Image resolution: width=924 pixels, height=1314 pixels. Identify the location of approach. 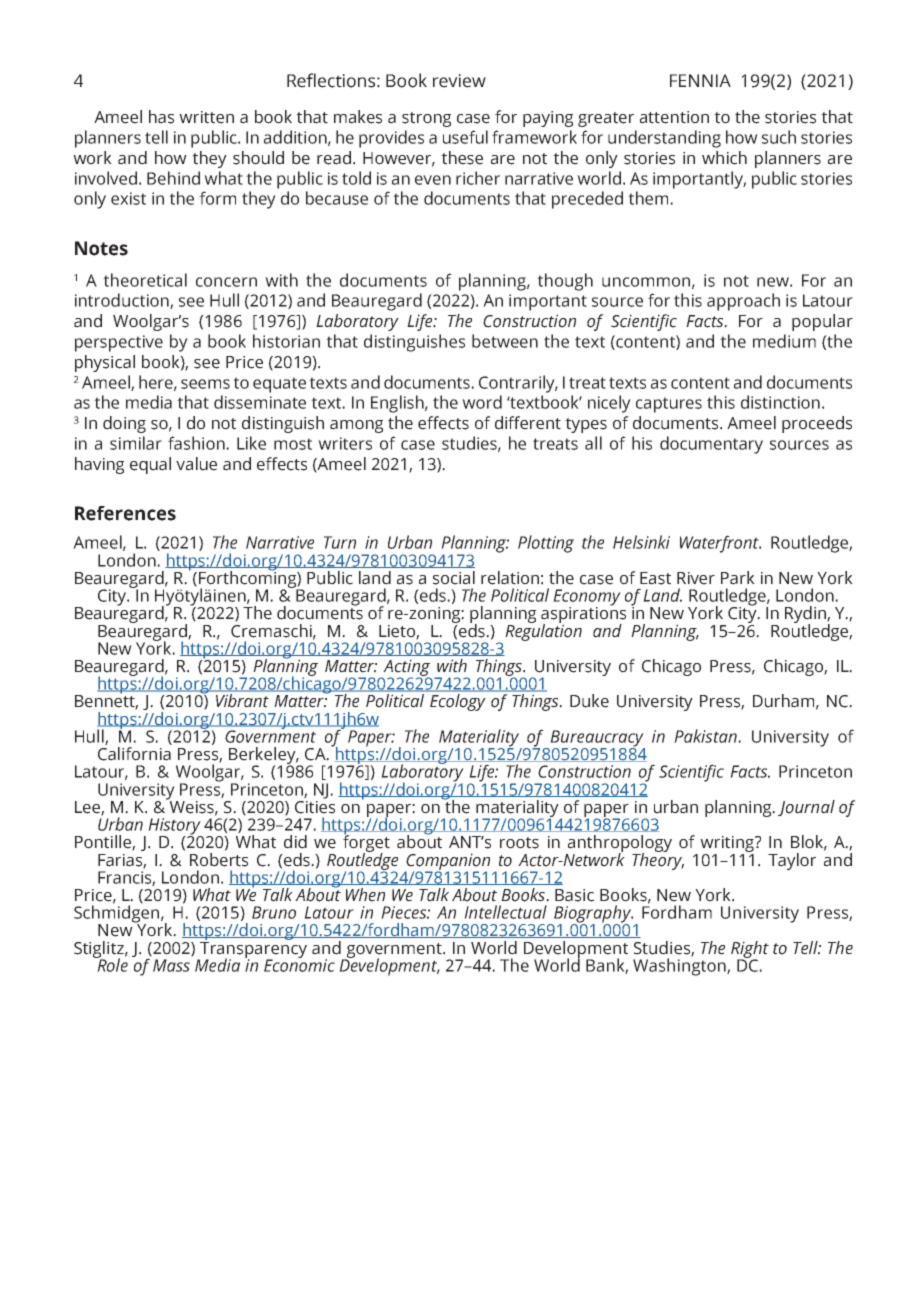
(743, 302).
